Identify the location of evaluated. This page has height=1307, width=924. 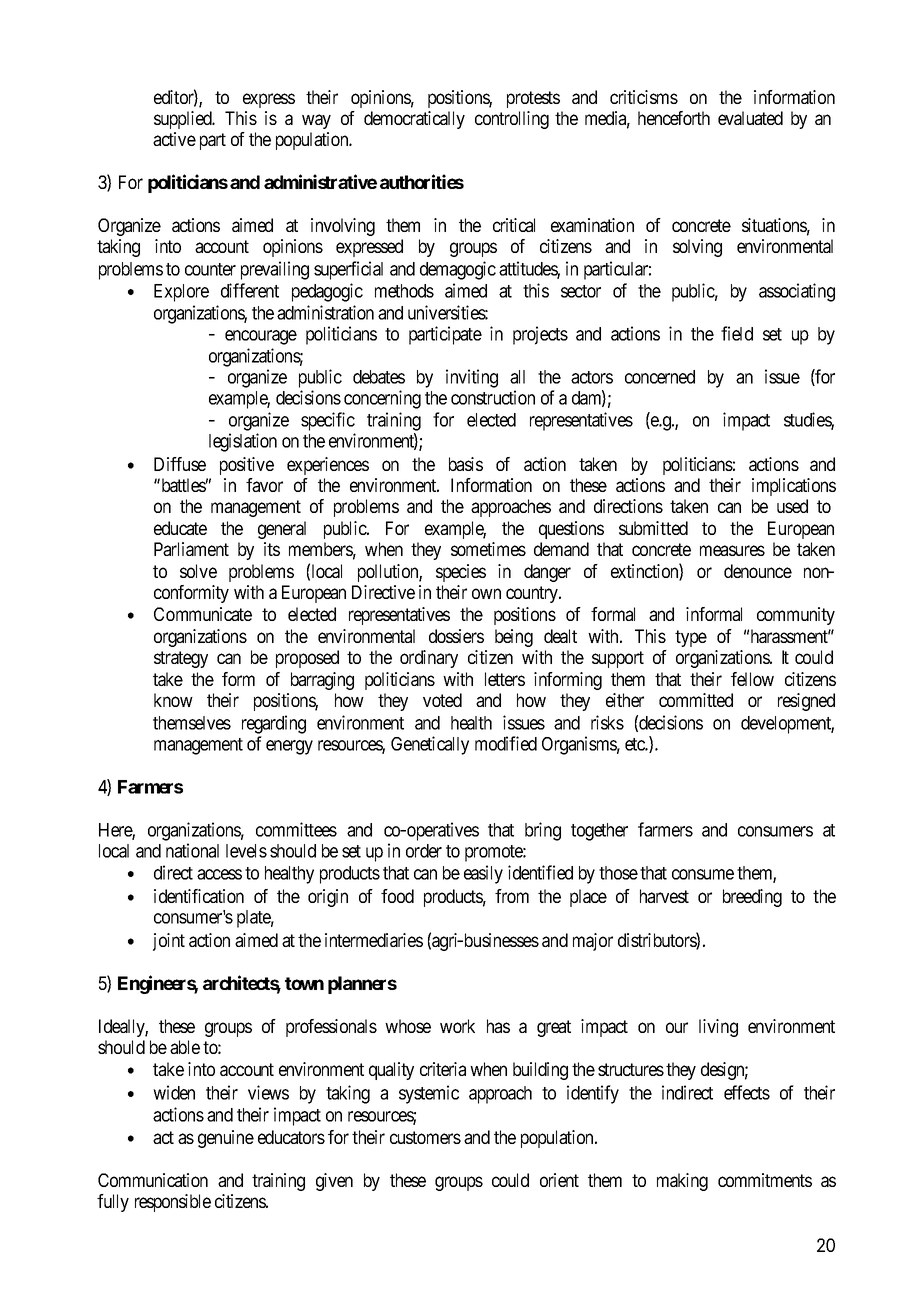
(750, 118).
